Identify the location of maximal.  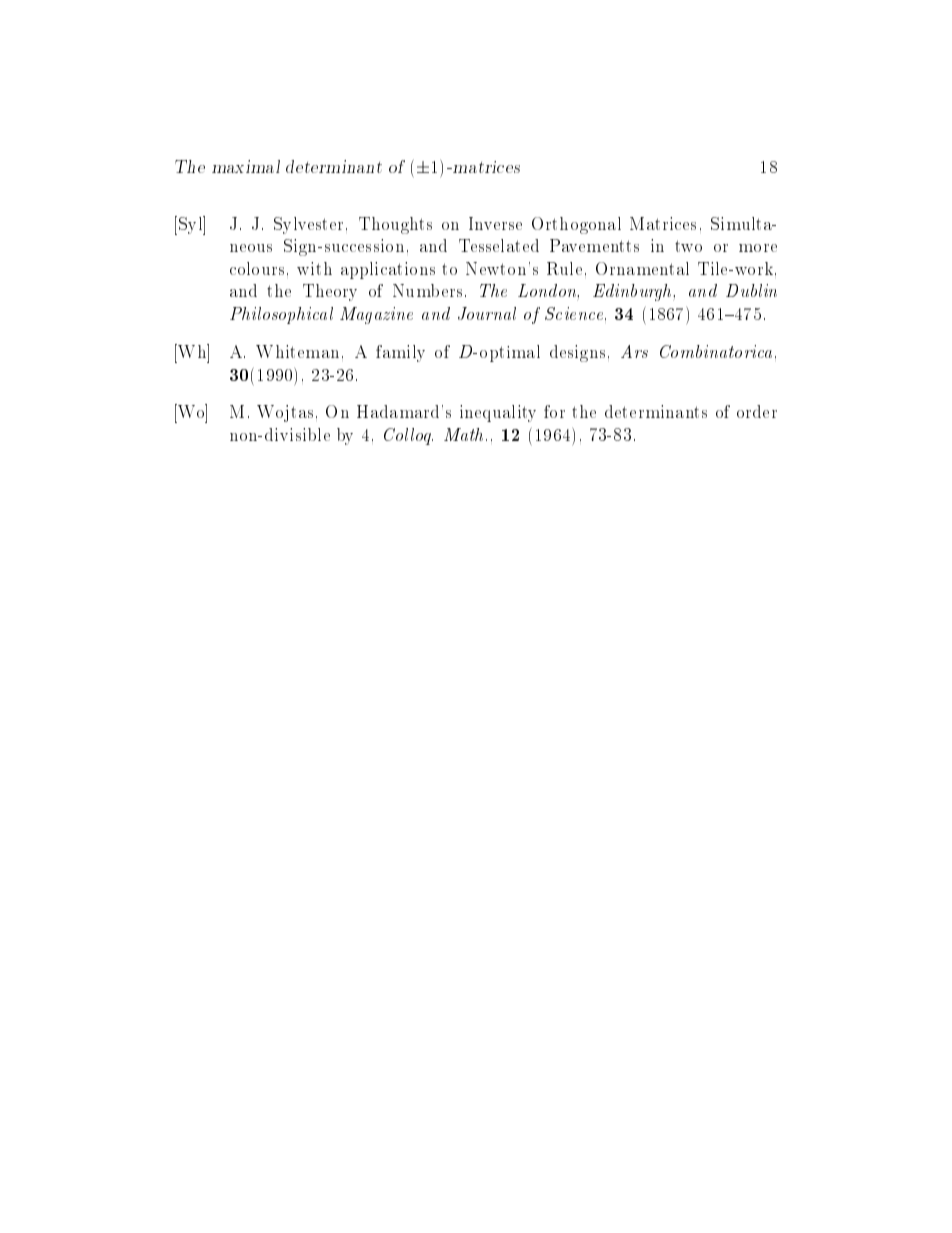
(246, 166).
